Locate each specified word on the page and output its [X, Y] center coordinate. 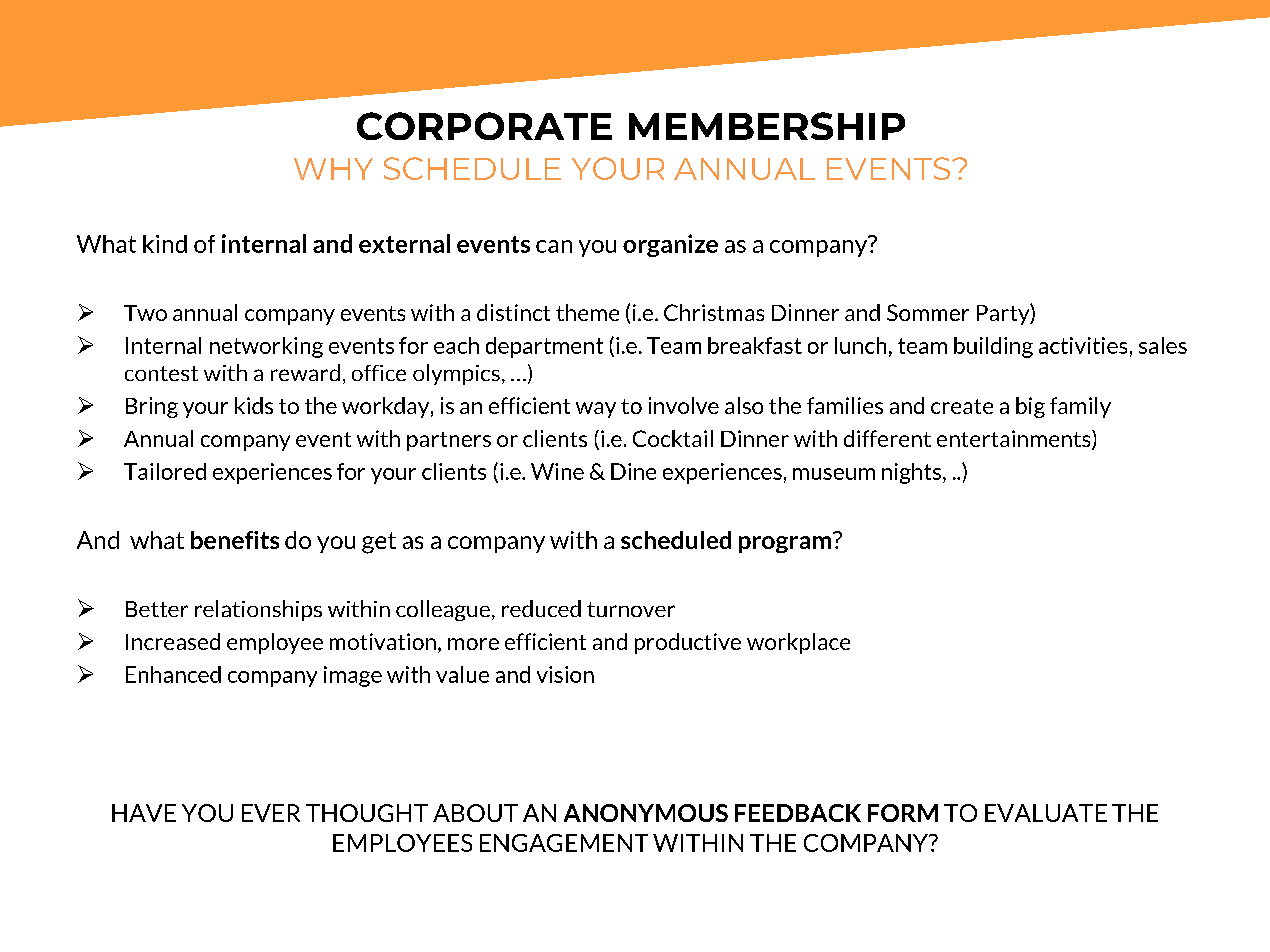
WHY [333, 169]
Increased [173, 641]
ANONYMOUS [646, 813]
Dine [633, 471]
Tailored [165, 471]
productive [688, 643]
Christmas [714, 312]
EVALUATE [1046, 813]
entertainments [1015, 440]
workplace [798, 643]
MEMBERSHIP [767, 126]
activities [1083, 345]
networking [266, 347]
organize [670, 245]
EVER [271, 813]
